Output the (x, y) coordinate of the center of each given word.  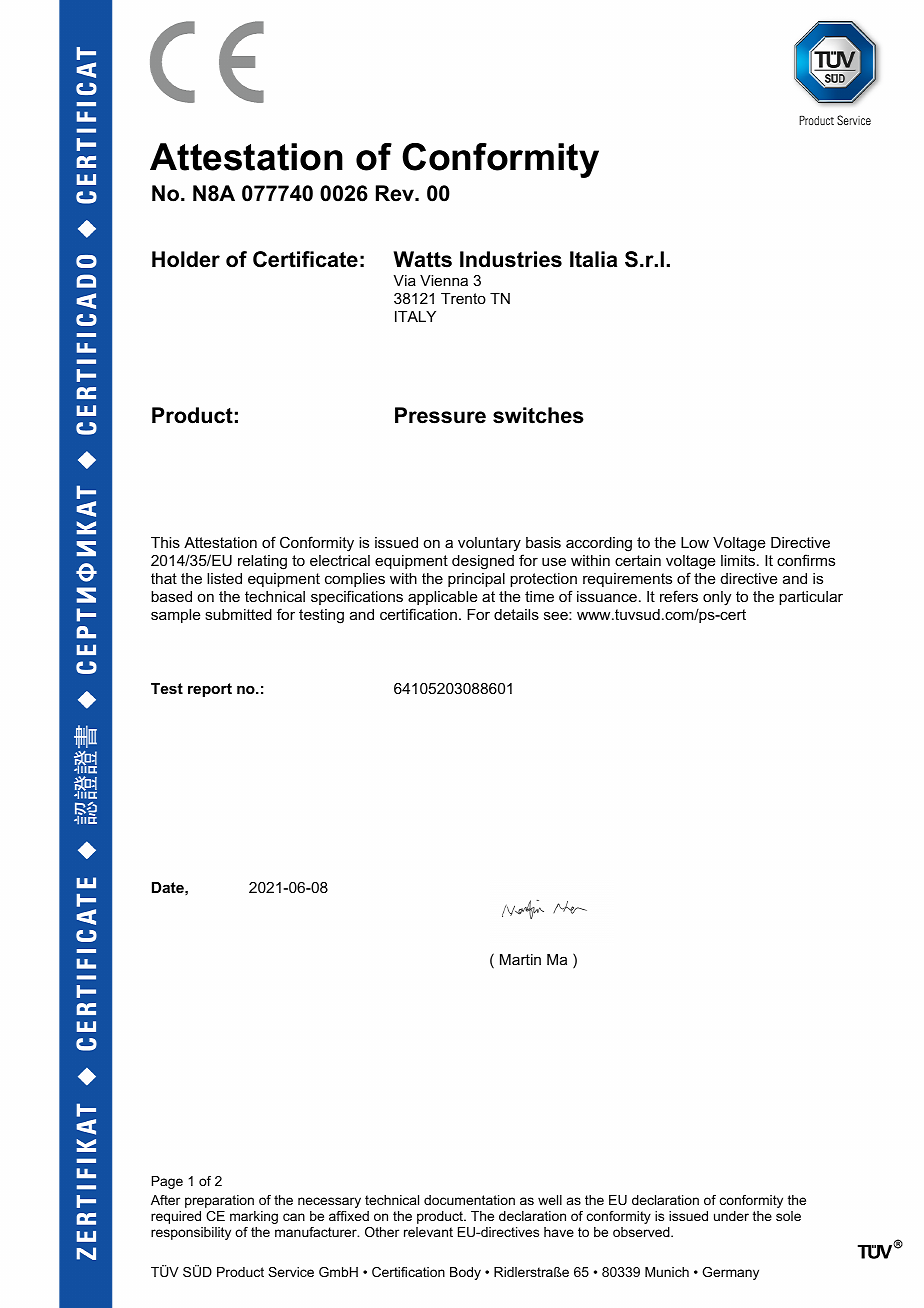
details (516, 614)
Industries (511, 259)
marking (254, 1217)
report (210, 690)
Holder (186, 259)
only (717, 598)
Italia (593, 259)
